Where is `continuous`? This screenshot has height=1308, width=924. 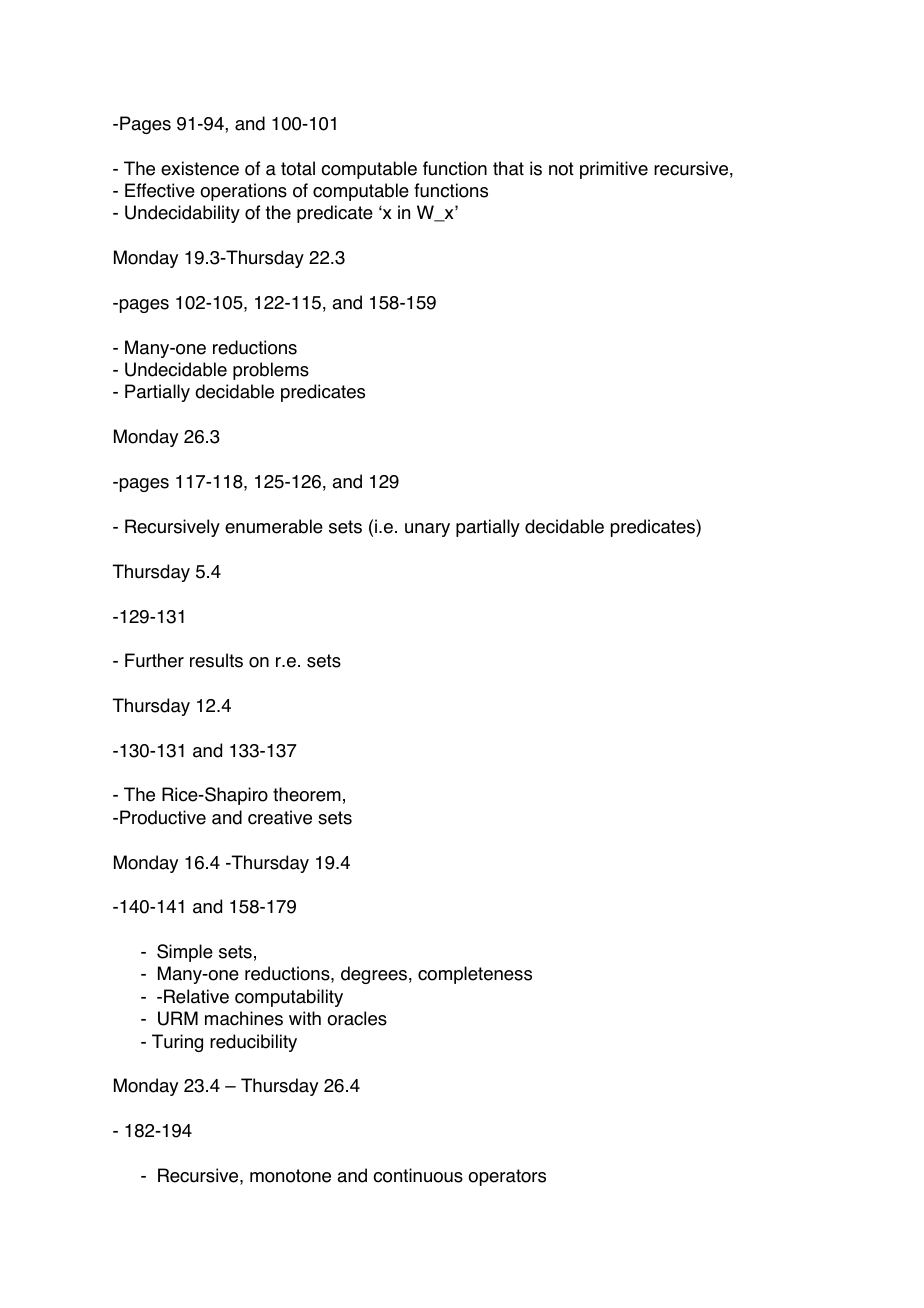
continuous is located at coordinates (418, 1175).
